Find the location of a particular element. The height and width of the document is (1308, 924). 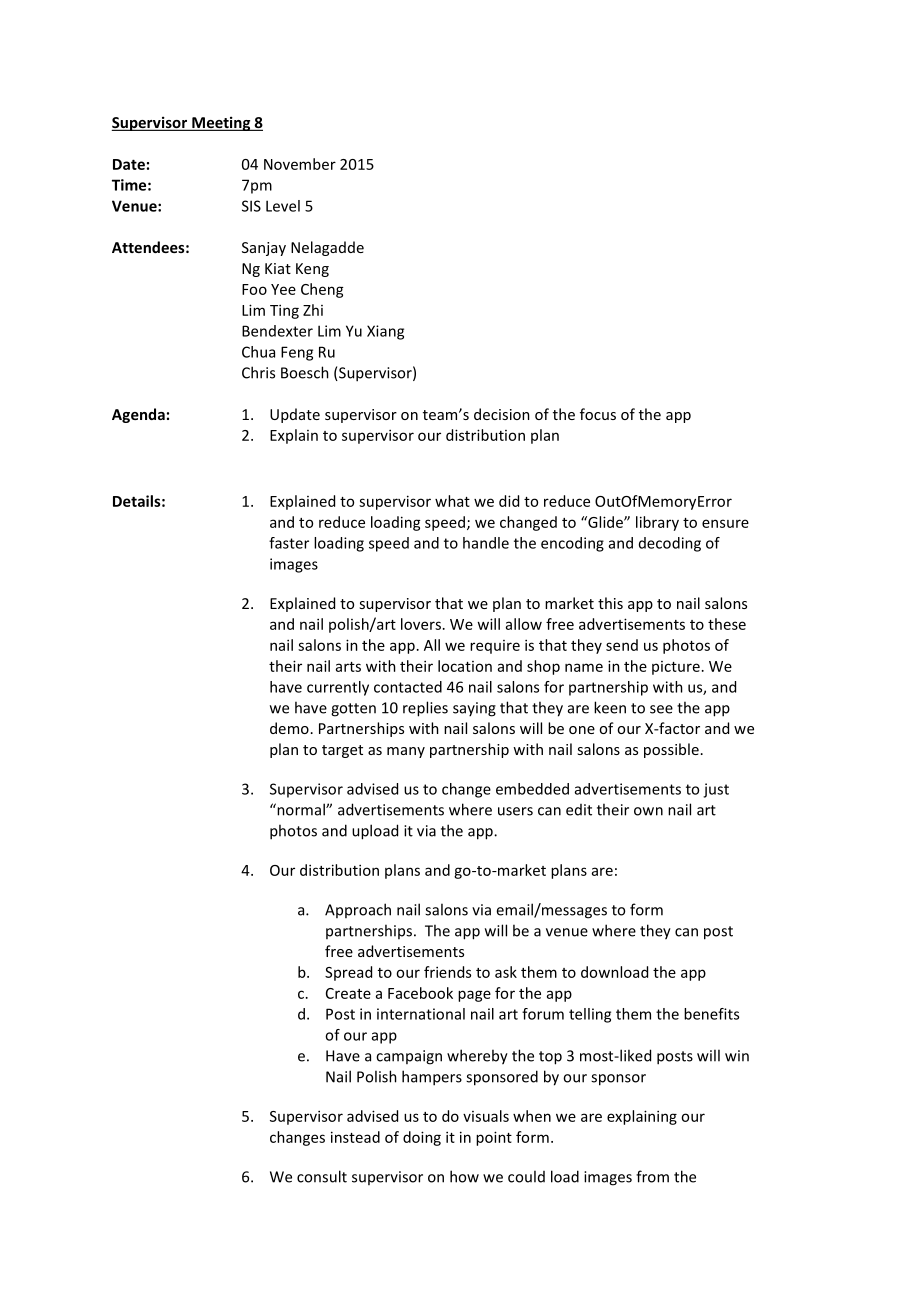

demo is located at coordinates (289, 728).
